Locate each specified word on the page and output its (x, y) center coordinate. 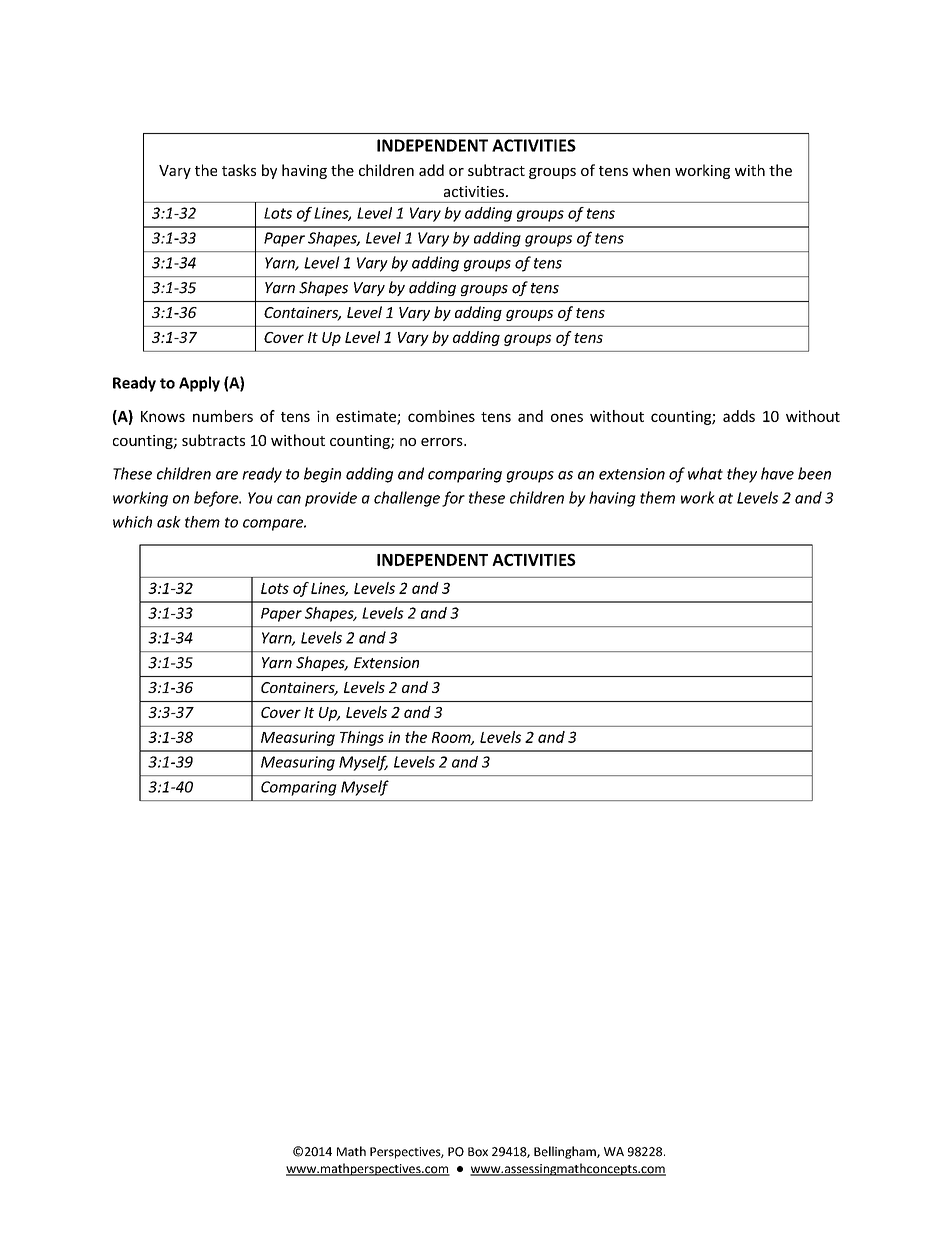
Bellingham (566, 1152)
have (777, 473)
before (217, 499)
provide (331, 499)
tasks (239, 170)
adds (739, 416)
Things (362, 738)
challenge (407, 499)
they (742, 475)
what (705, 473)
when (651, 170)
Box (478, 1152)
